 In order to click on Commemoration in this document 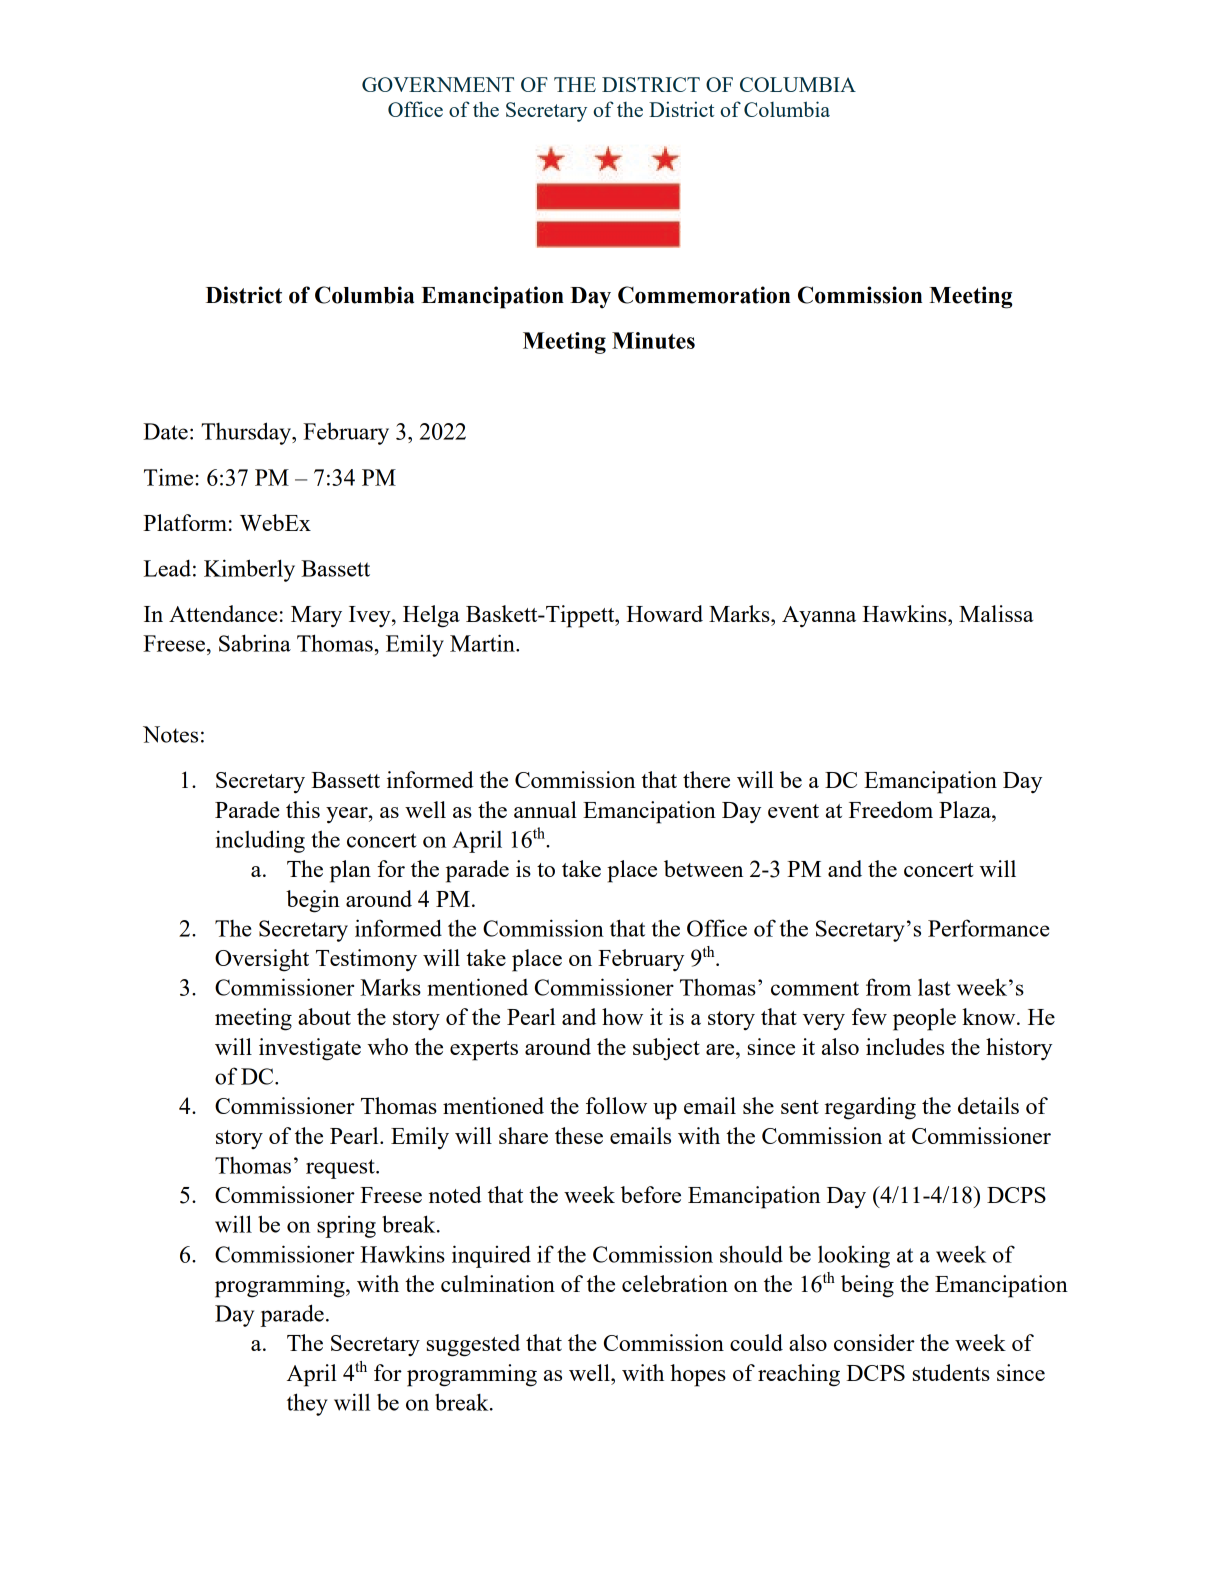, I will do `click(704, 295)`.
